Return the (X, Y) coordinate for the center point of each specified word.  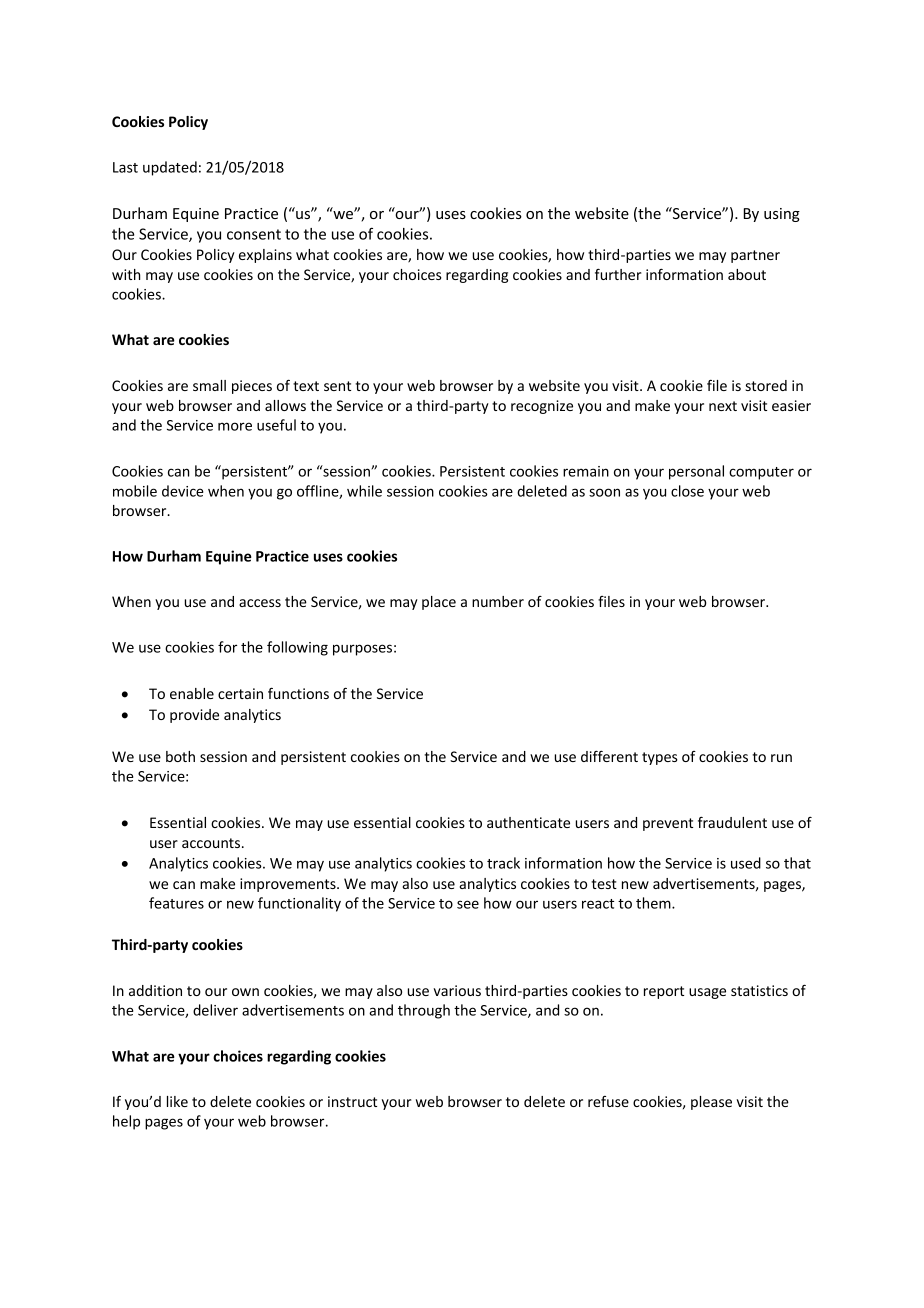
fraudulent (732, 822)
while (364, 491)
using (782, 215)
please (711, 1103)
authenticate (528, 822)
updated (170, 168)
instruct (352, 1101)
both (180, 756)
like (177, 1101)
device (182, 491)
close (687, 491)
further (618, 274)
